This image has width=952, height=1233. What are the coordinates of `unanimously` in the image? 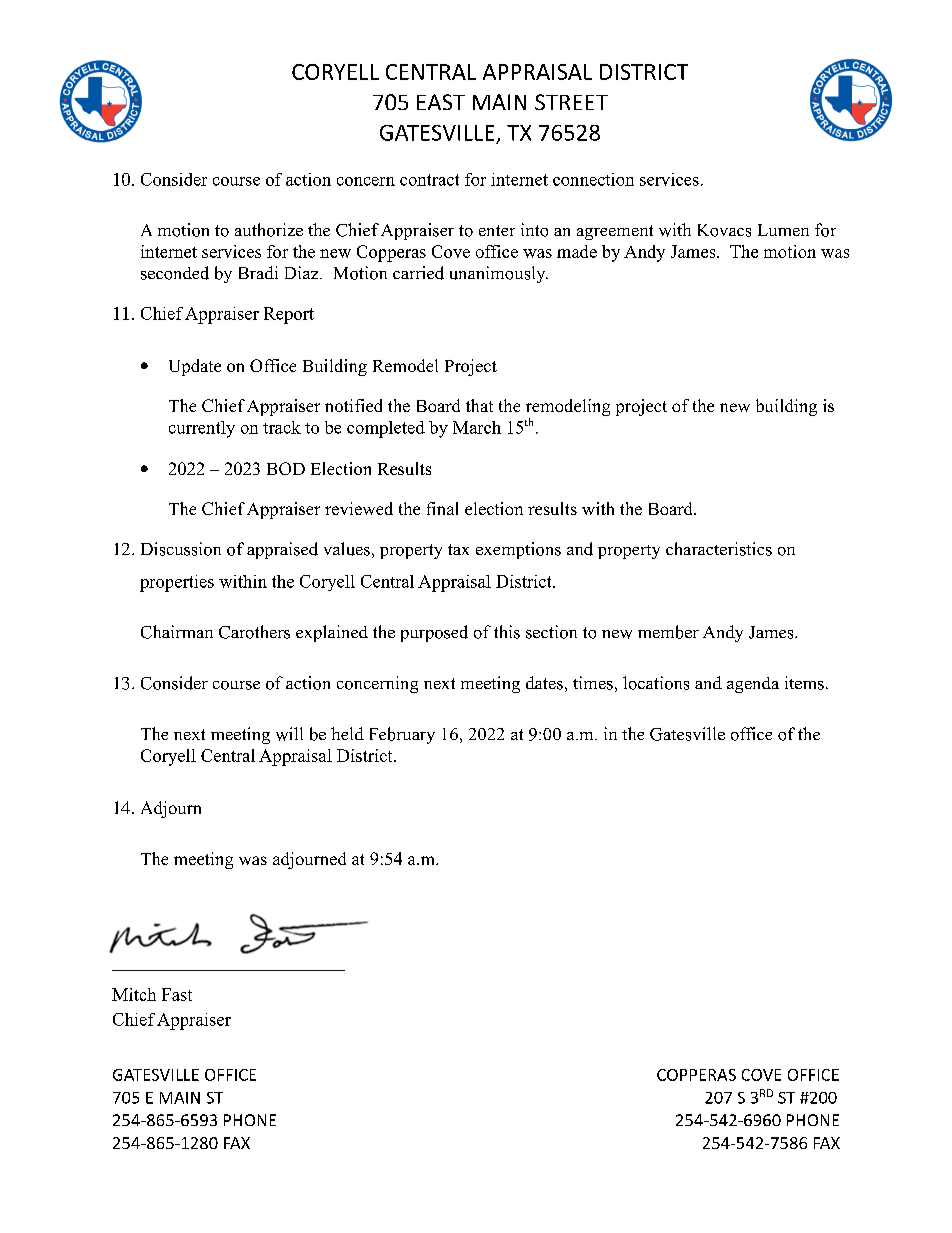 It's located at (499, 274).
